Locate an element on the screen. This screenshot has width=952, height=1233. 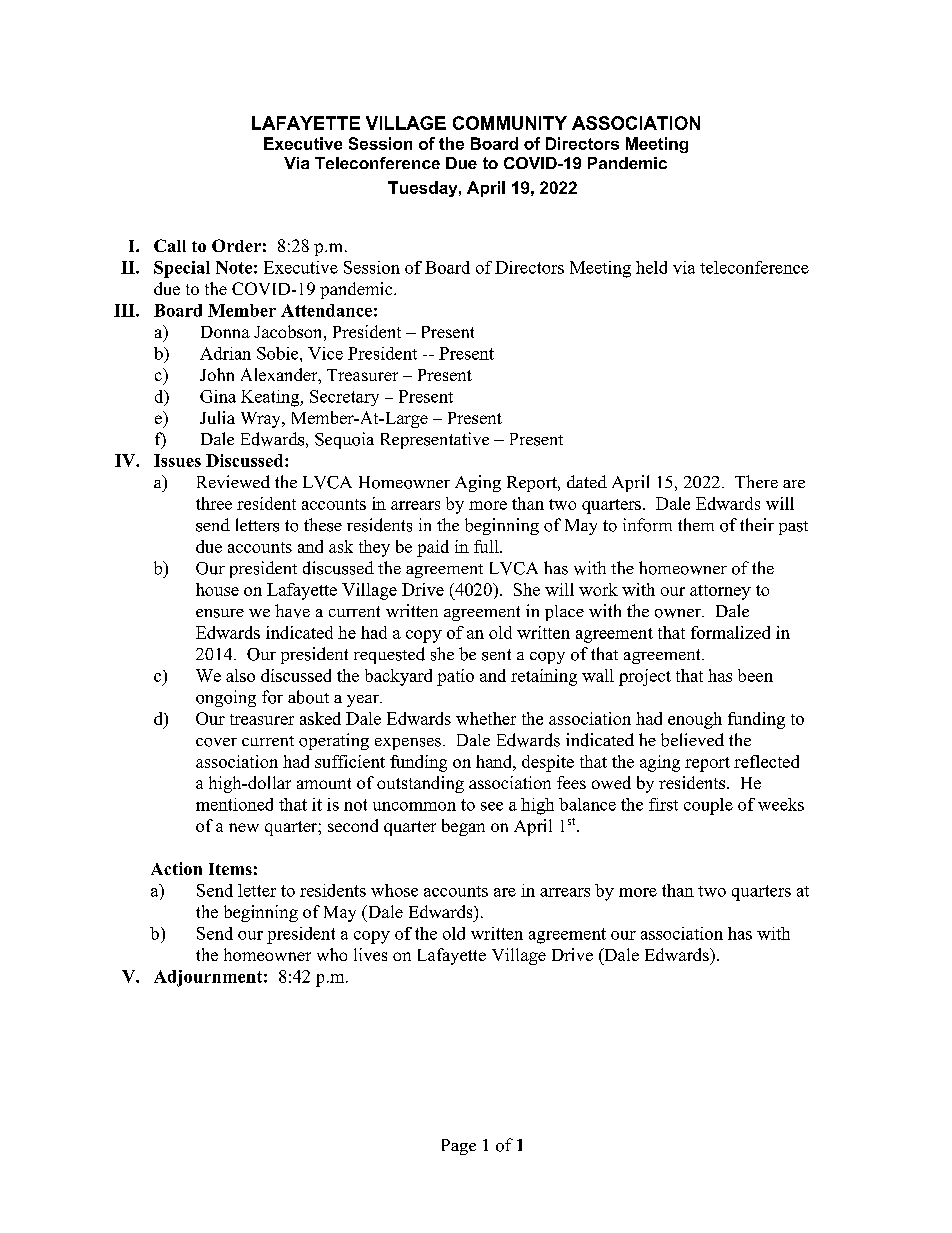
held is located at coordinates (651, 267).
